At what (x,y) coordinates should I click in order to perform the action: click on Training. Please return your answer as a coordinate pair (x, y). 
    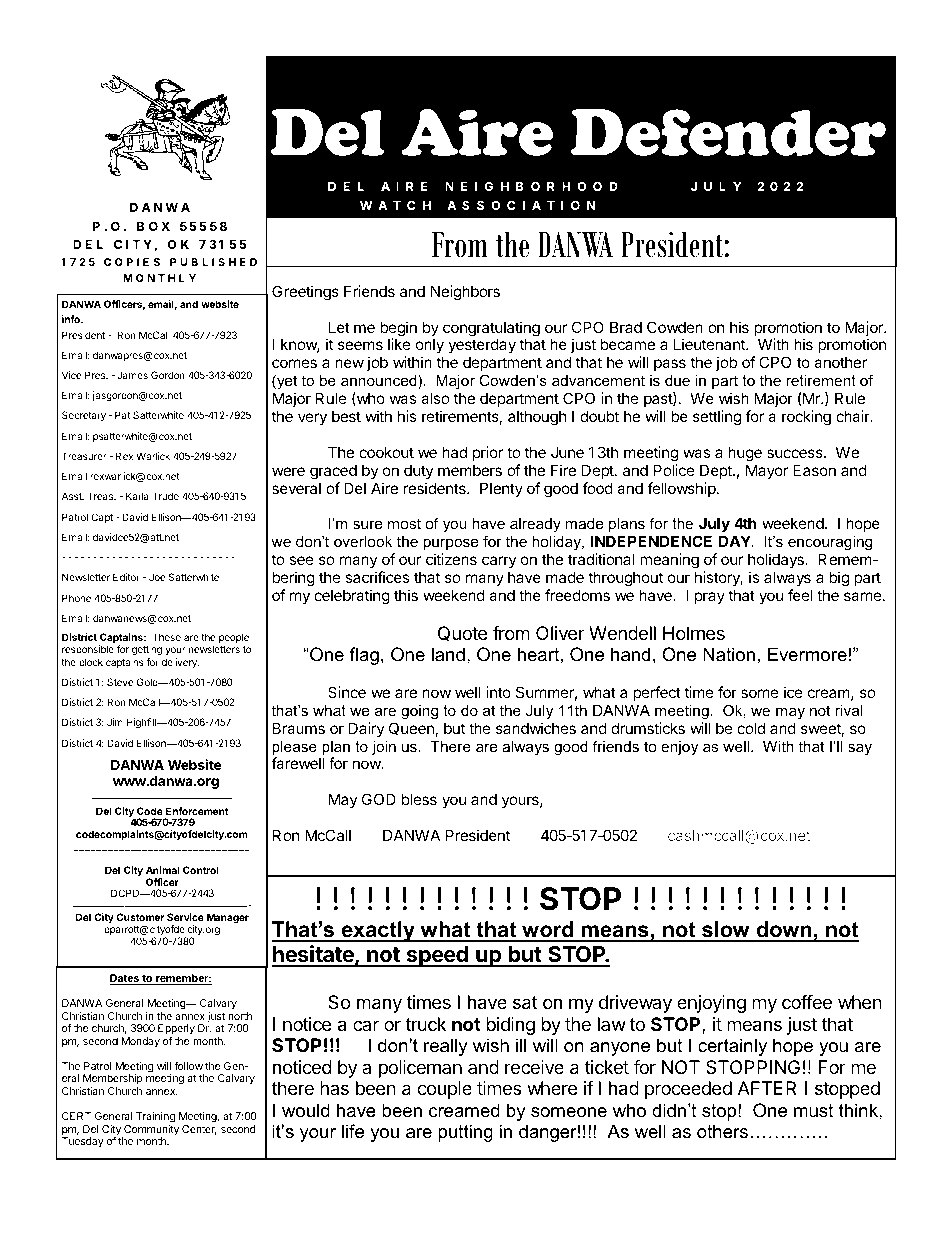
    Looking at the image, I should click on (155, 1117).
